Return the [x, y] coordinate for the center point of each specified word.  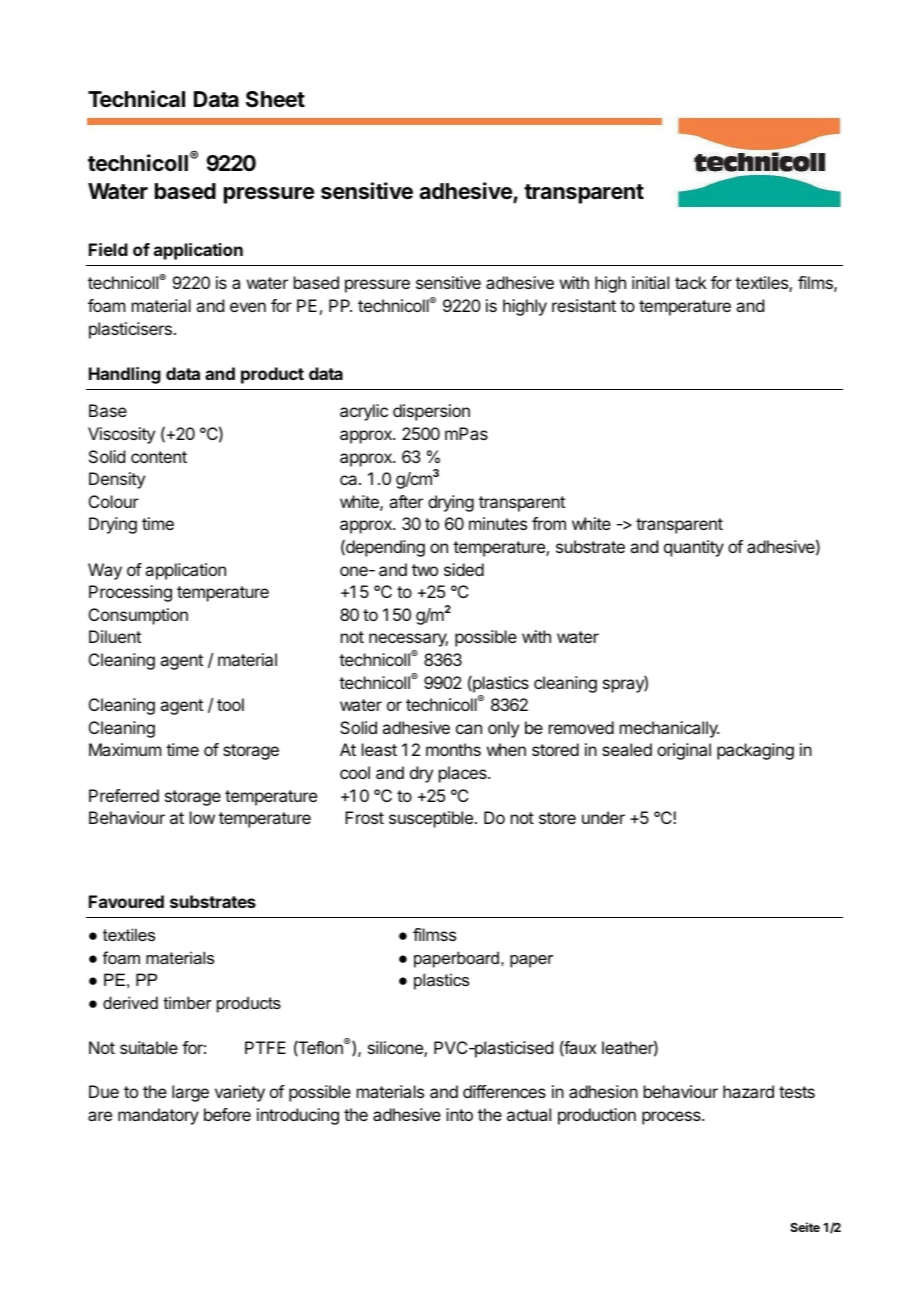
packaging [755, 751]
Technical [136, 98]
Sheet [275, 99]
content [159, 457]
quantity [694, 548]
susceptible [431, 819]
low [202, 817]
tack [691, 282]
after [406, 501]
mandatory [158, 1116]
